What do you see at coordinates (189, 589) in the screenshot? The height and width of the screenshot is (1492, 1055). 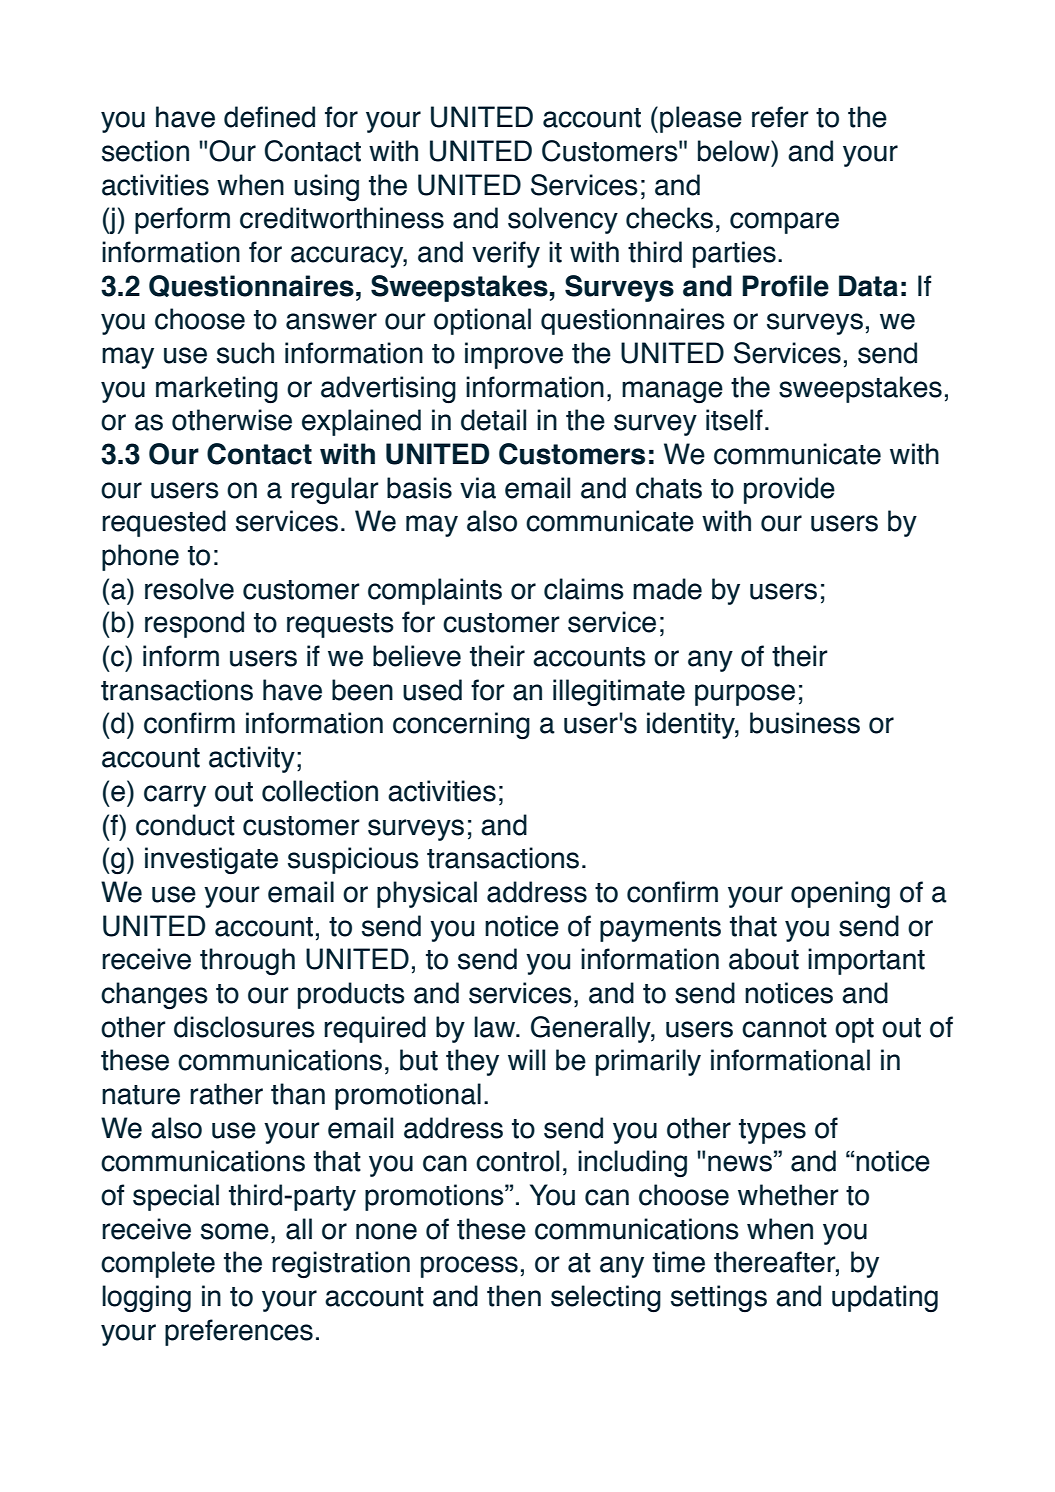 I see `resolve` at bounding box center [189, 589].
